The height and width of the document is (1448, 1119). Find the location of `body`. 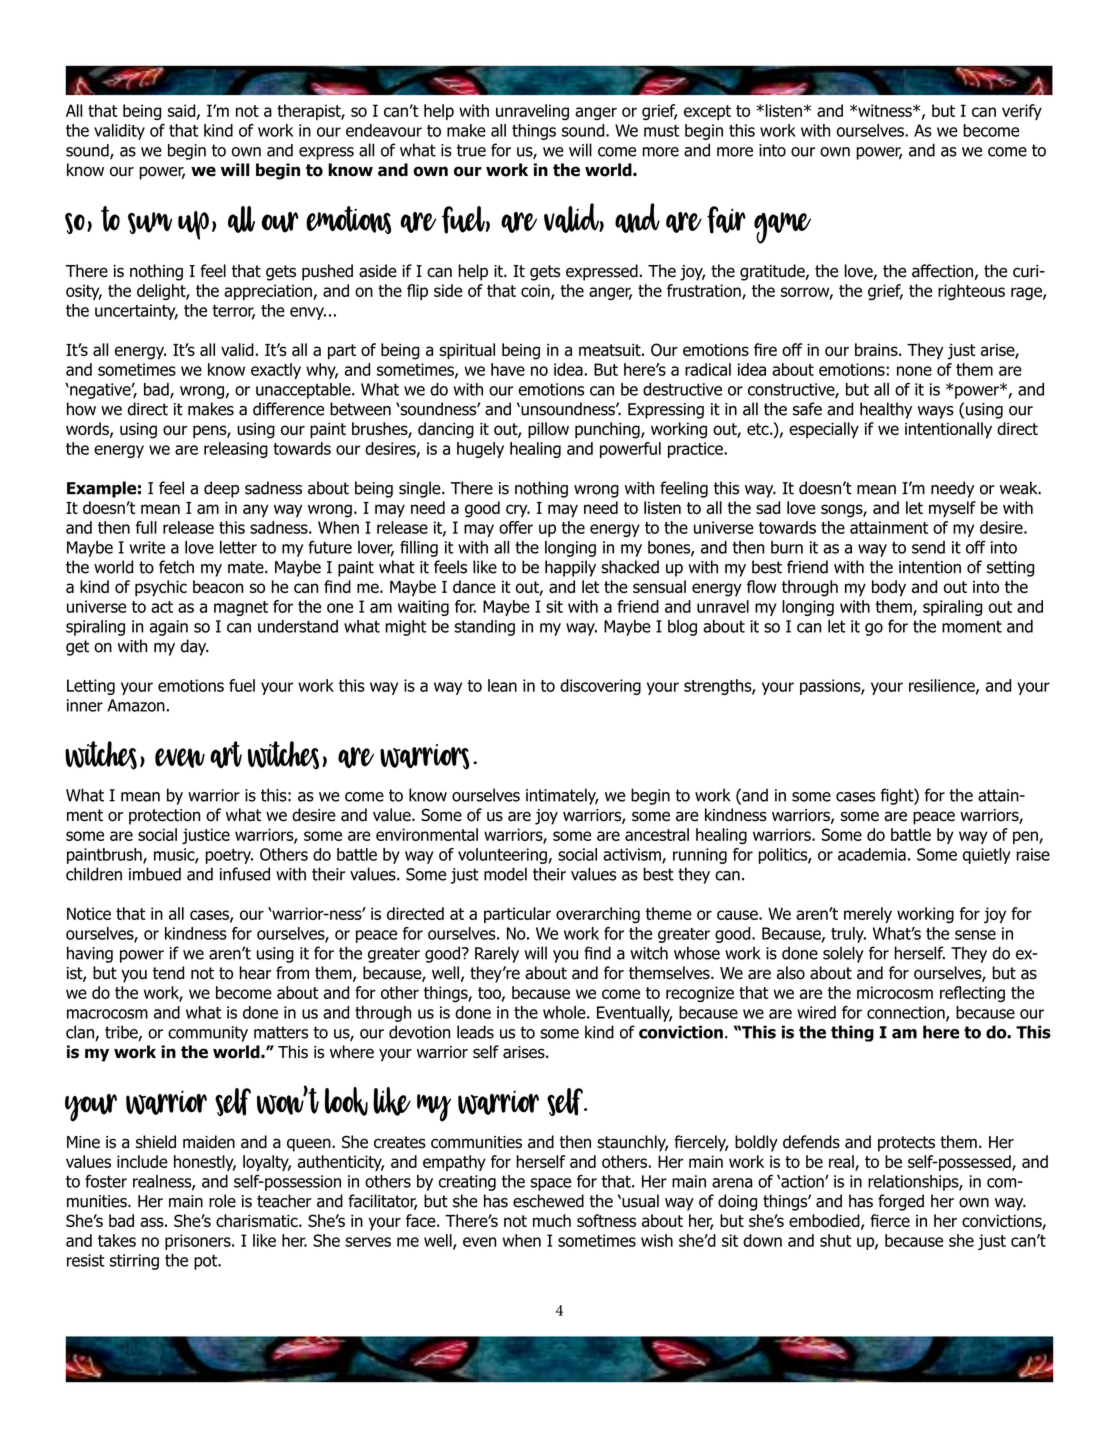

body is located at coordinates (889, 588).
